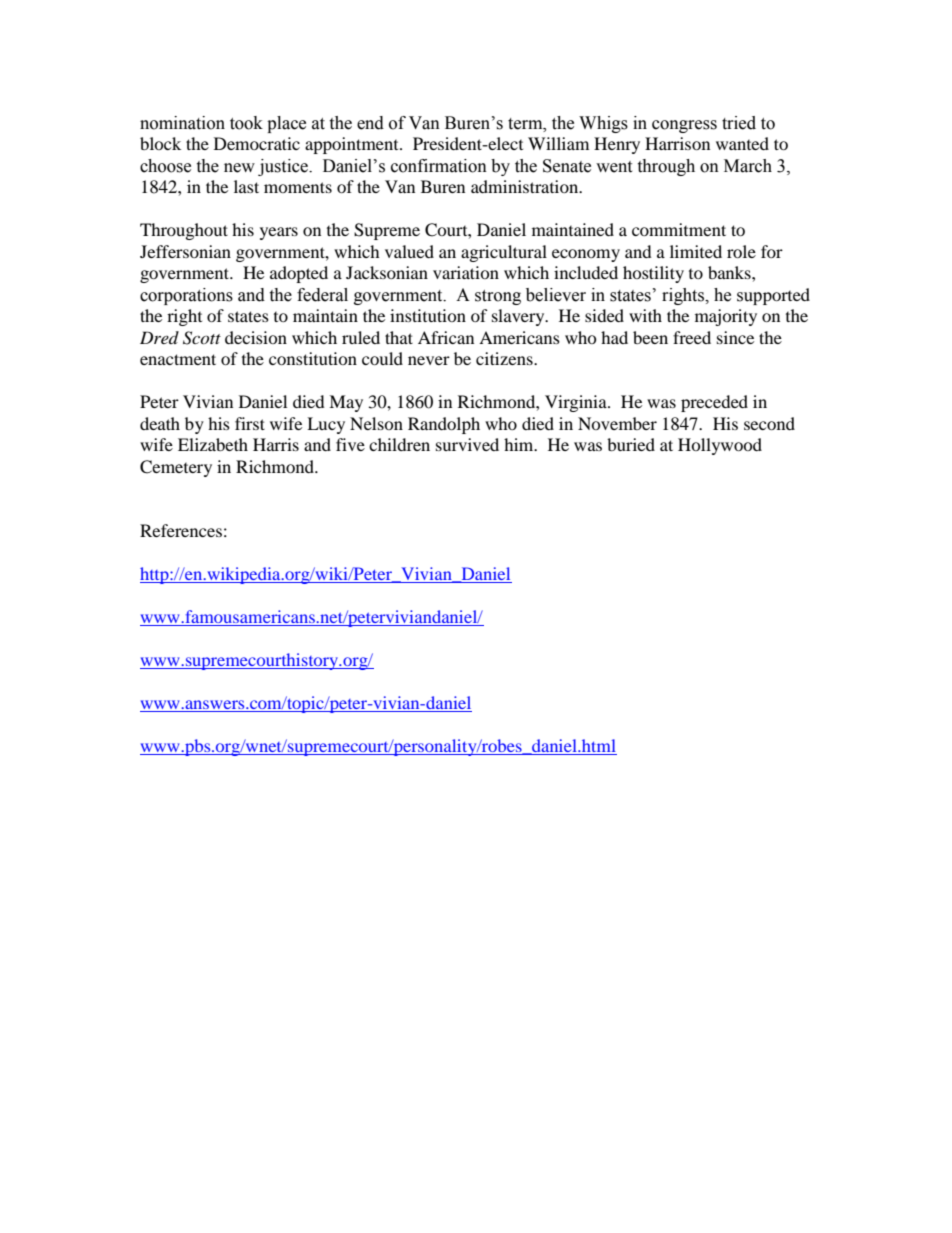  What do you see at coordinates (181, 530) in the image?
I see `References` at bounding box center [181, 530].
